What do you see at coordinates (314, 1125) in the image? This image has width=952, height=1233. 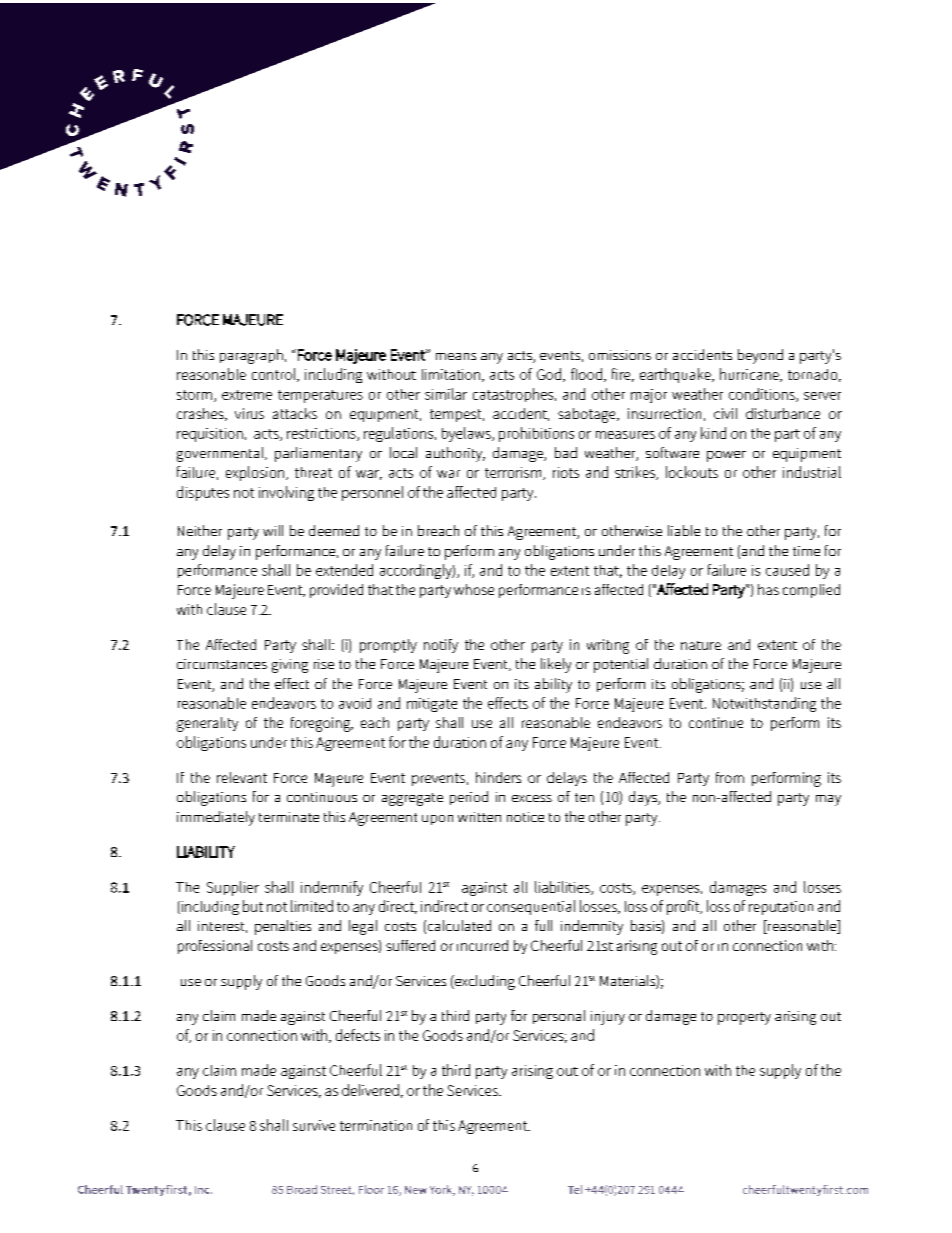 I see `survive` at bounding box center [314, 1125].
